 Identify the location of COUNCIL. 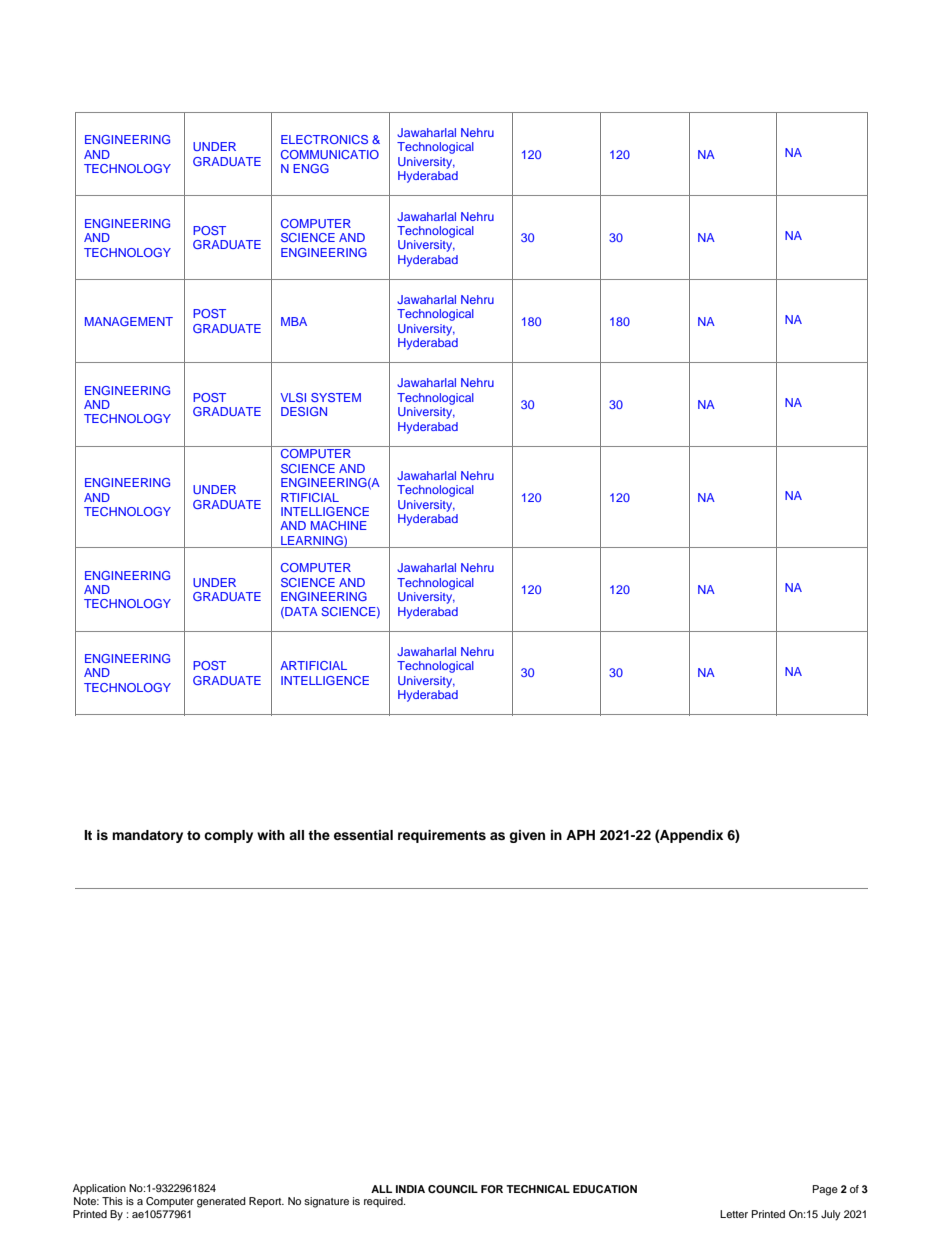
(453, 1189).
